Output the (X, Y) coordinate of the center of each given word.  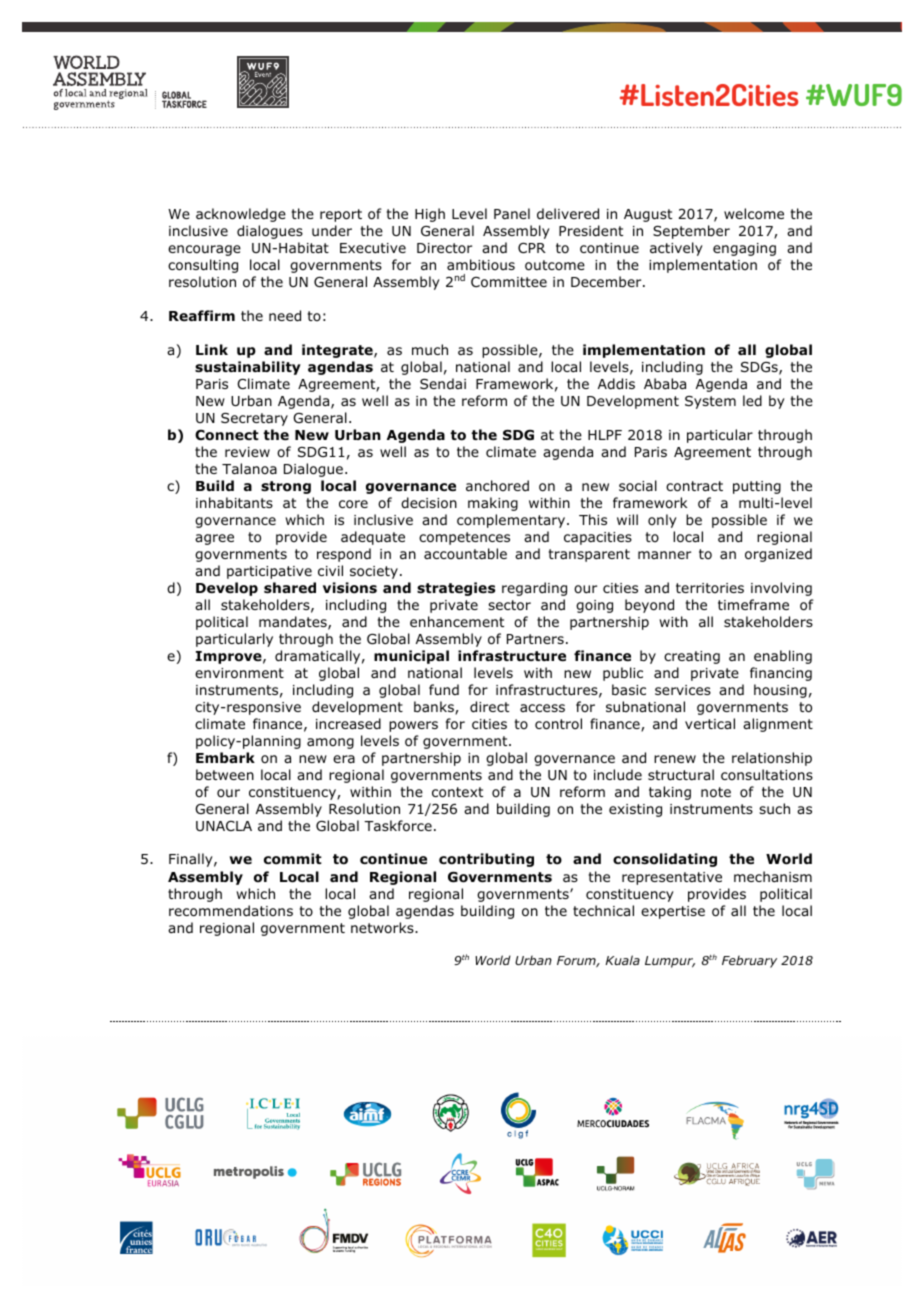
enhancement (457, 621)
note (716, 792)
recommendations (231, 911)
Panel (512, 213)
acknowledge (241, 215)
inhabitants (234, 502)
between (225, 774)
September (691, 232)
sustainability (248, 368)
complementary (512, 521)
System (710, 402)
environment (239, 673)
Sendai (443, 383)
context (457, 792)
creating (692, 657)
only (662, 521)
